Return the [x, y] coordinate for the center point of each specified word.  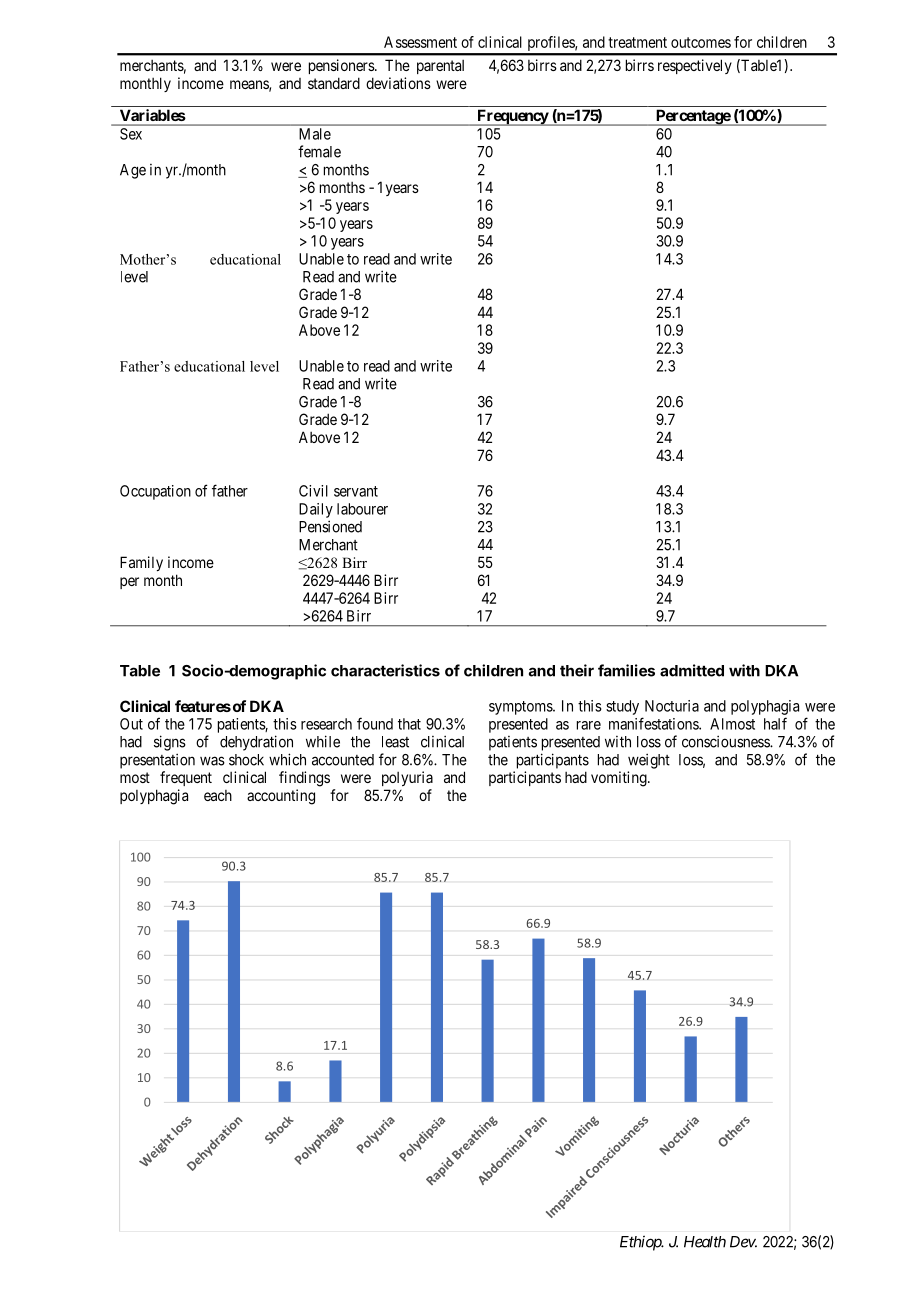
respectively [695, 66]
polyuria [407, 778]
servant [356, 491]
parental [440, 67]
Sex [131, 134]
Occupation [155, 492]
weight [649, 761]
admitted [692, 670]
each [218, 795]
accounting [281, 797]
